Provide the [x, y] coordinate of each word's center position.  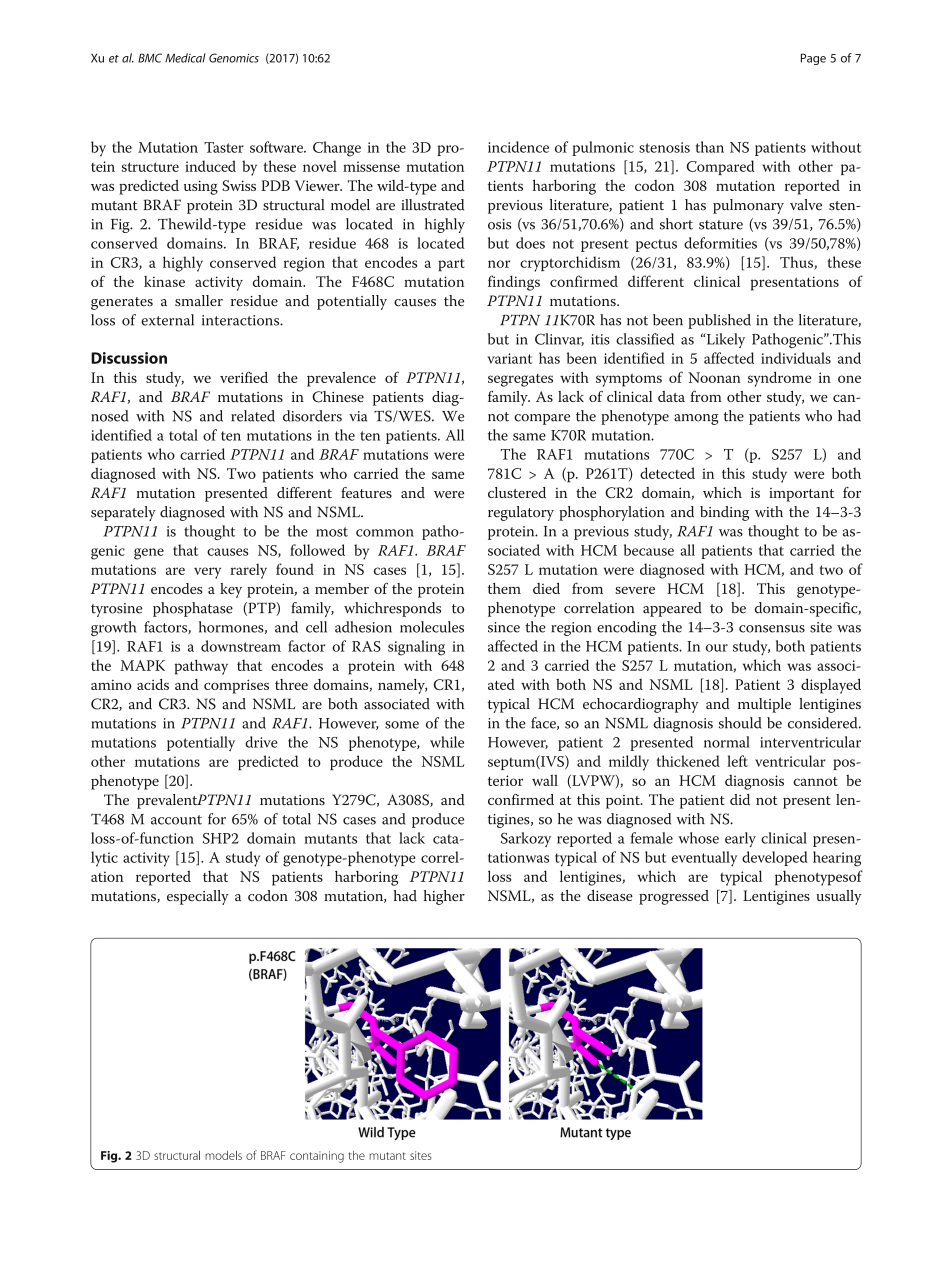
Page [813, 59]
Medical [185, 58]
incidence [518, 147]
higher [444, 897]
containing [317, 1157]
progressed [674, 897]
